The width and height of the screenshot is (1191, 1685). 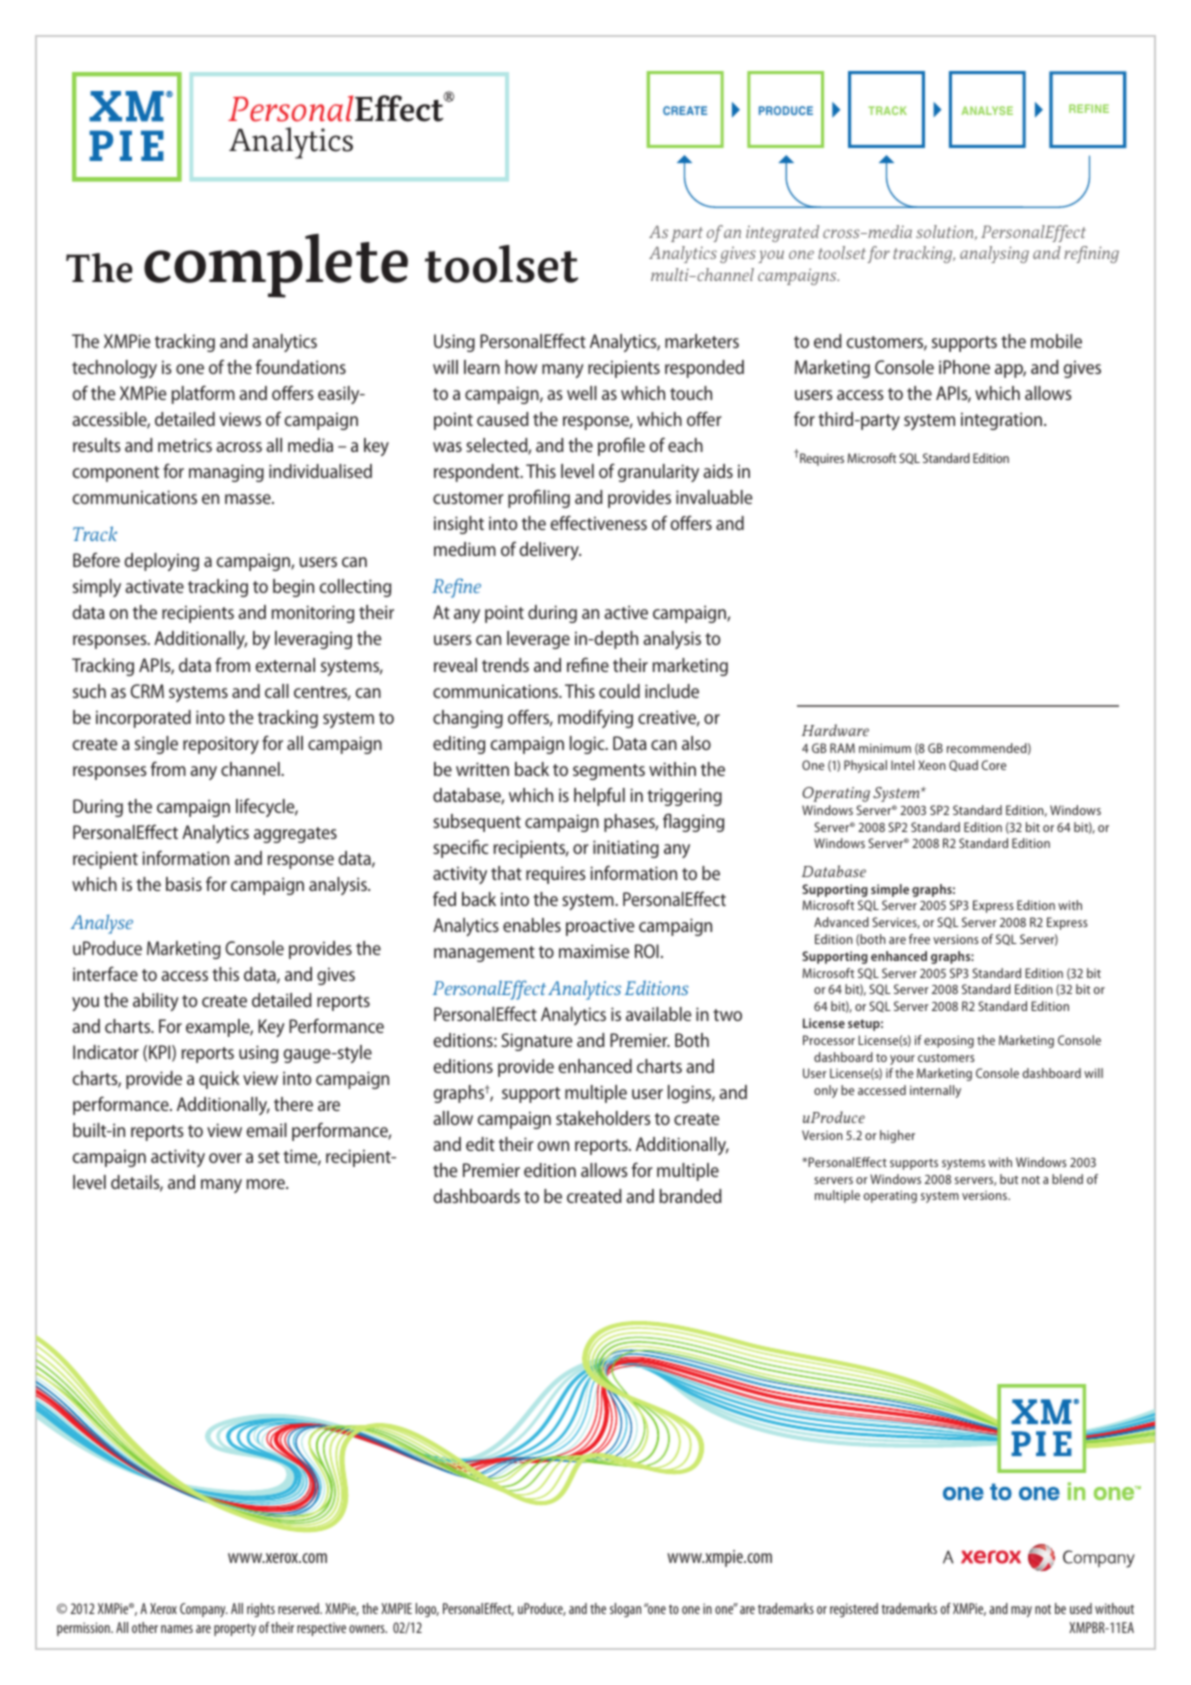 I want to click on complete, so click(x=276, y=266).
